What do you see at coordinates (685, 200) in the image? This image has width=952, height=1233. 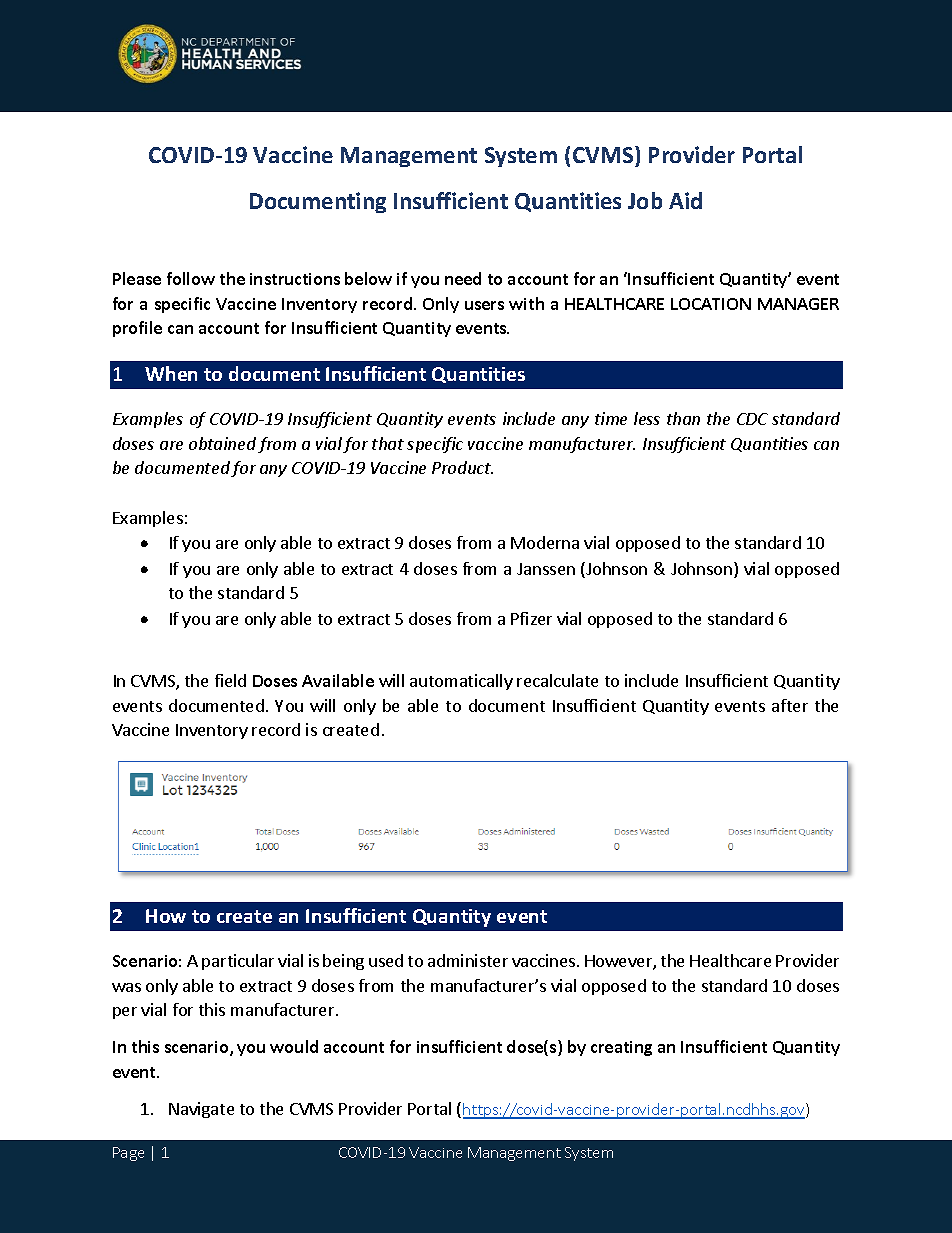 I see `Aid` at bounding box center [685, 200].
